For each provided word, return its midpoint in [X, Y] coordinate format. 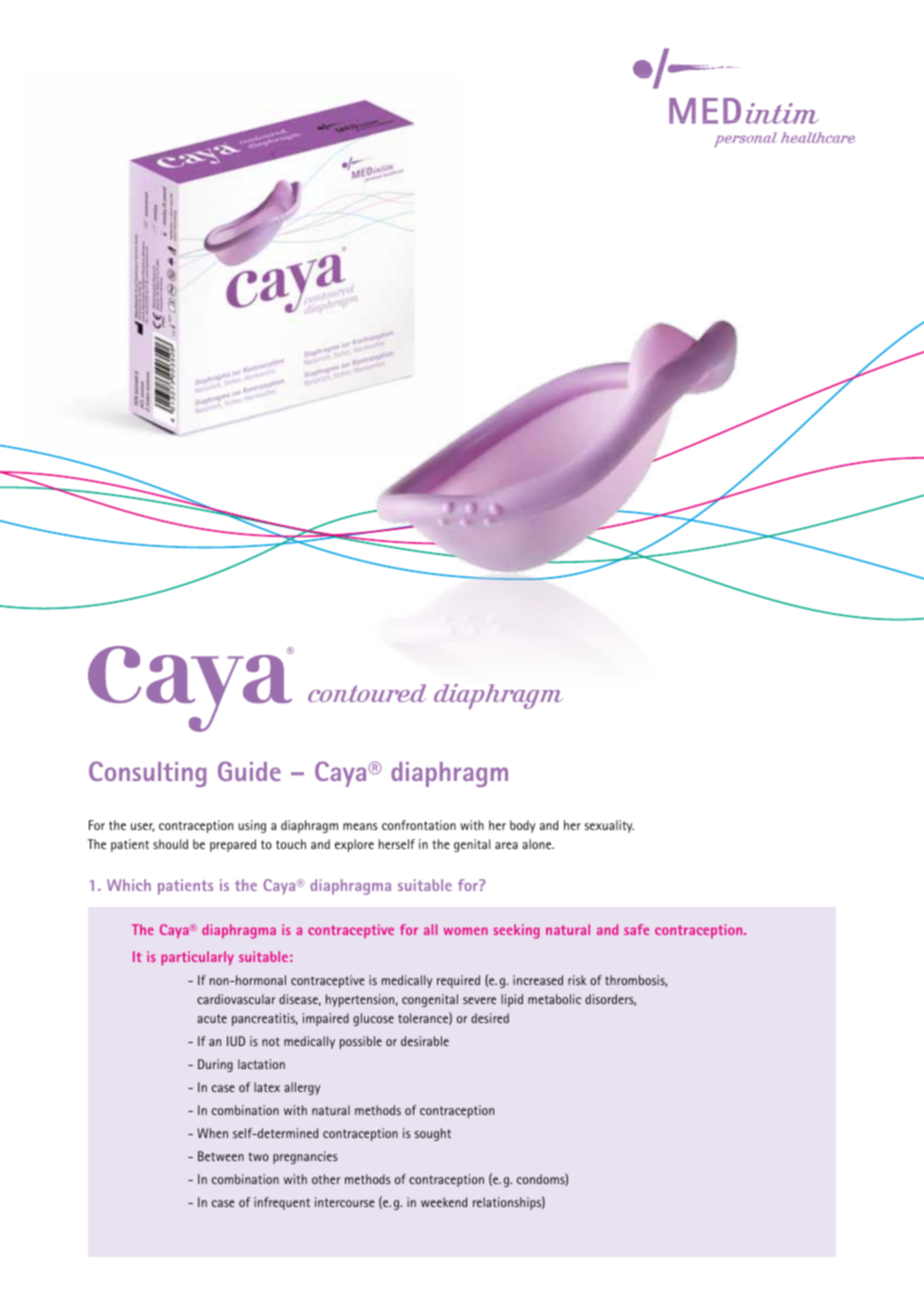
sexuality [609, 826]
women [466, 931]
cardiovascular [236, 999]
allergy [302, 1088]
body [522, 826]
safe [636, 929]
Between [221, 1156]
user [142, 827]
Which [129, 885]
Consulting [147, 774]
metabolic [554, 999]
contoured [367, 693]
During [215, 1065]
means [360, 826]
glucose [373, 1019]
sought [433, 1134]
